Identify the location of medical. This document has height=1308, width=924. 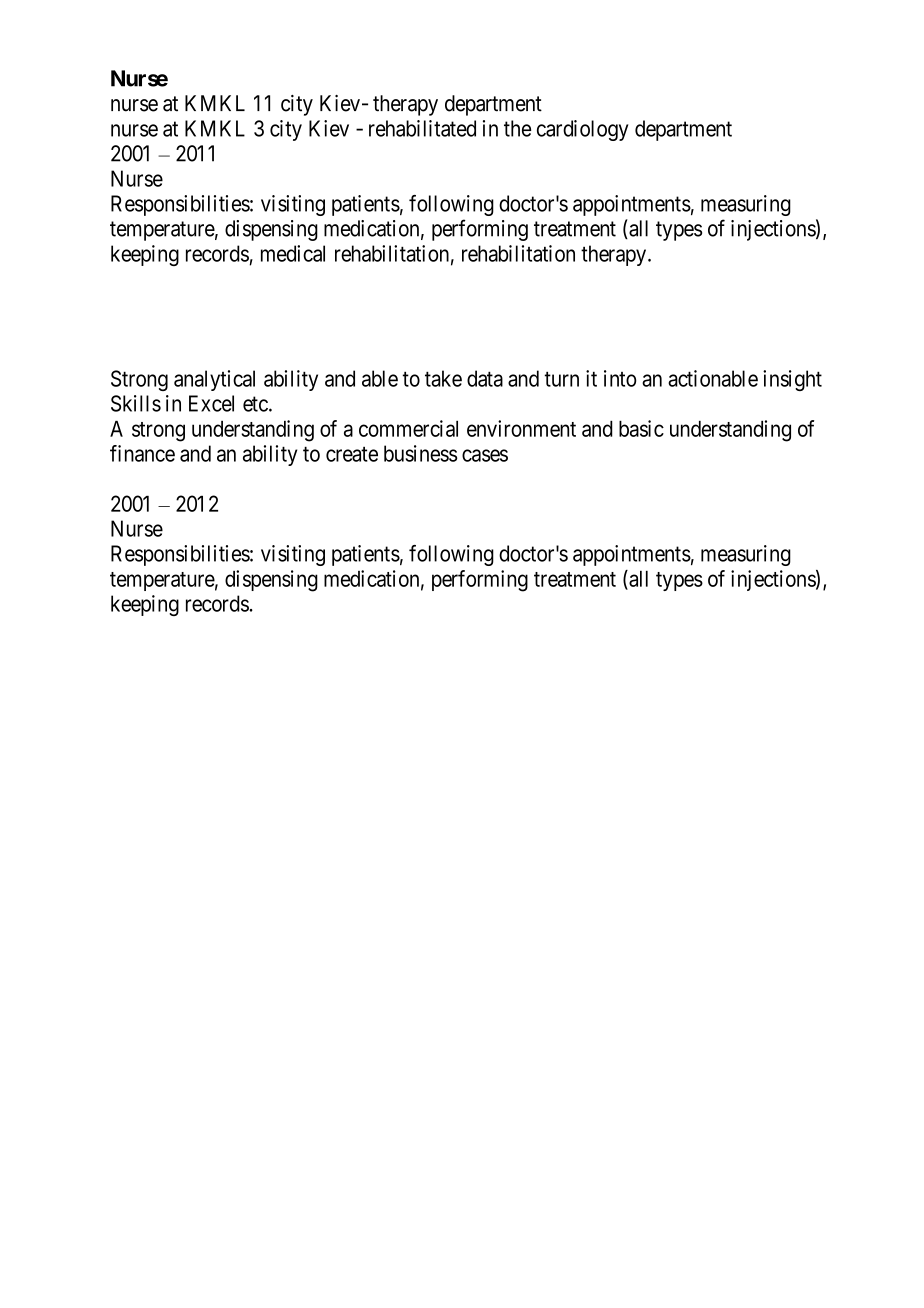
(293, 253).
